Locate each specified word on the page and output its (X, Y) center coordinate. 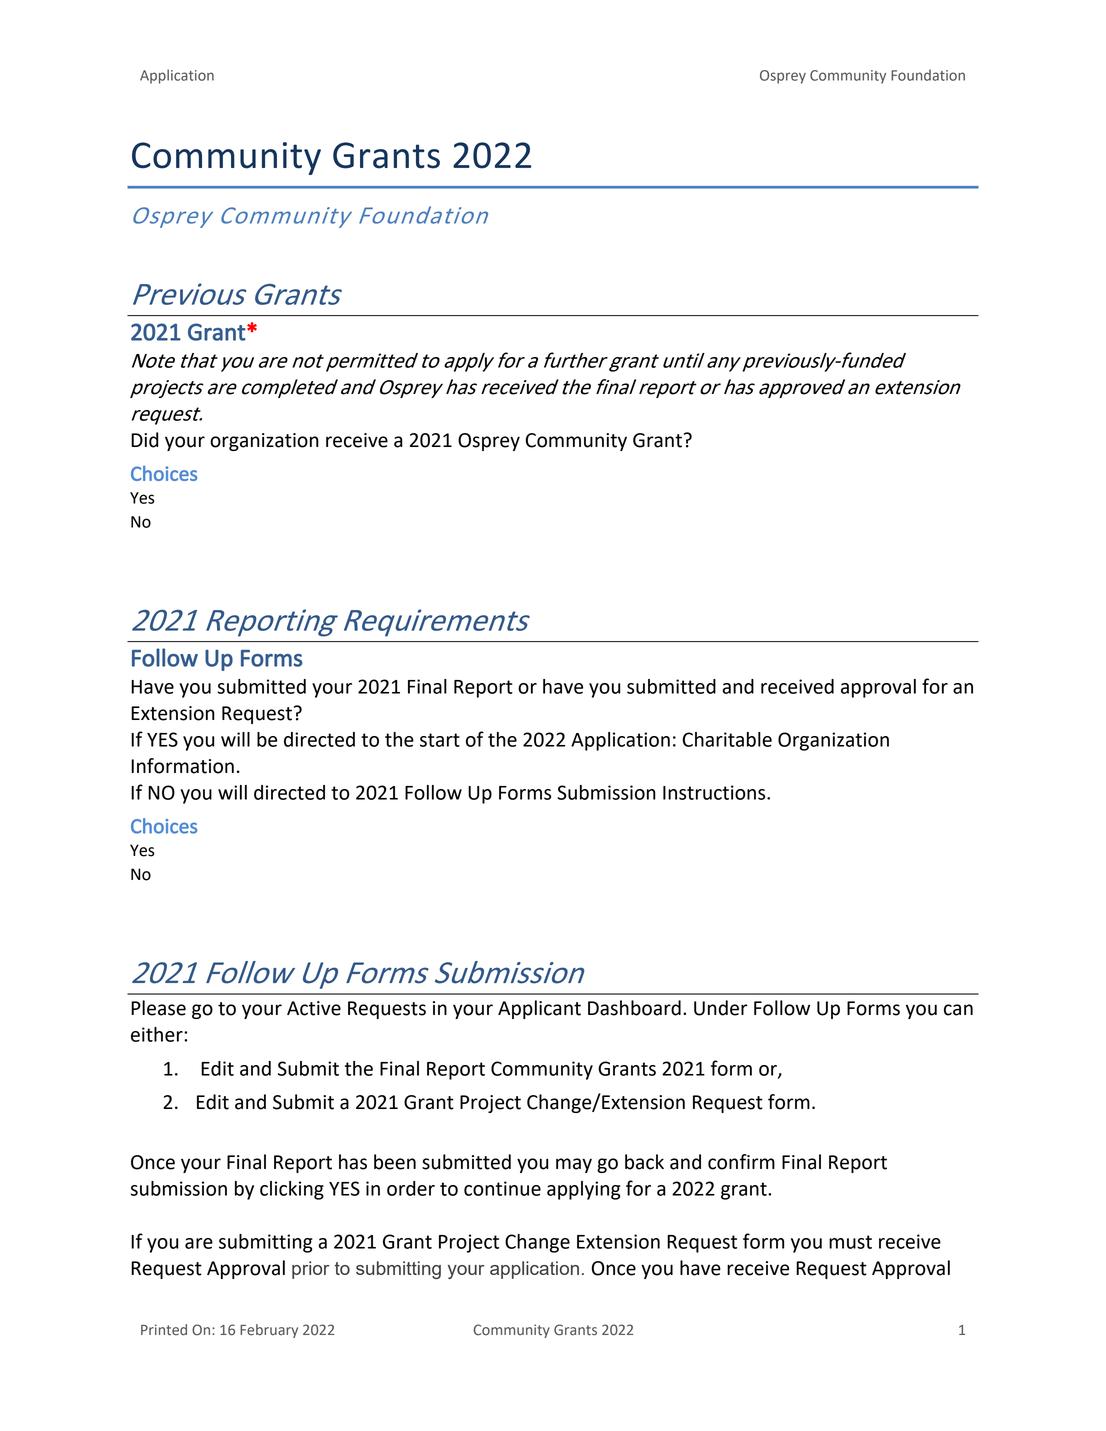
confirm (741, 1162)
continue (502, 1188)
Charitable (727, 739)
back (644, 1162)
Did (144, 440)
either (158, 1034)
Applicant (539, 1009)
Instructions (715, 792)
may (574, 1165)
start (440, 740)
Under (721, 1008)
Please (158, 1008)
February (269, 1331)
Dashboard (634, 1008)
